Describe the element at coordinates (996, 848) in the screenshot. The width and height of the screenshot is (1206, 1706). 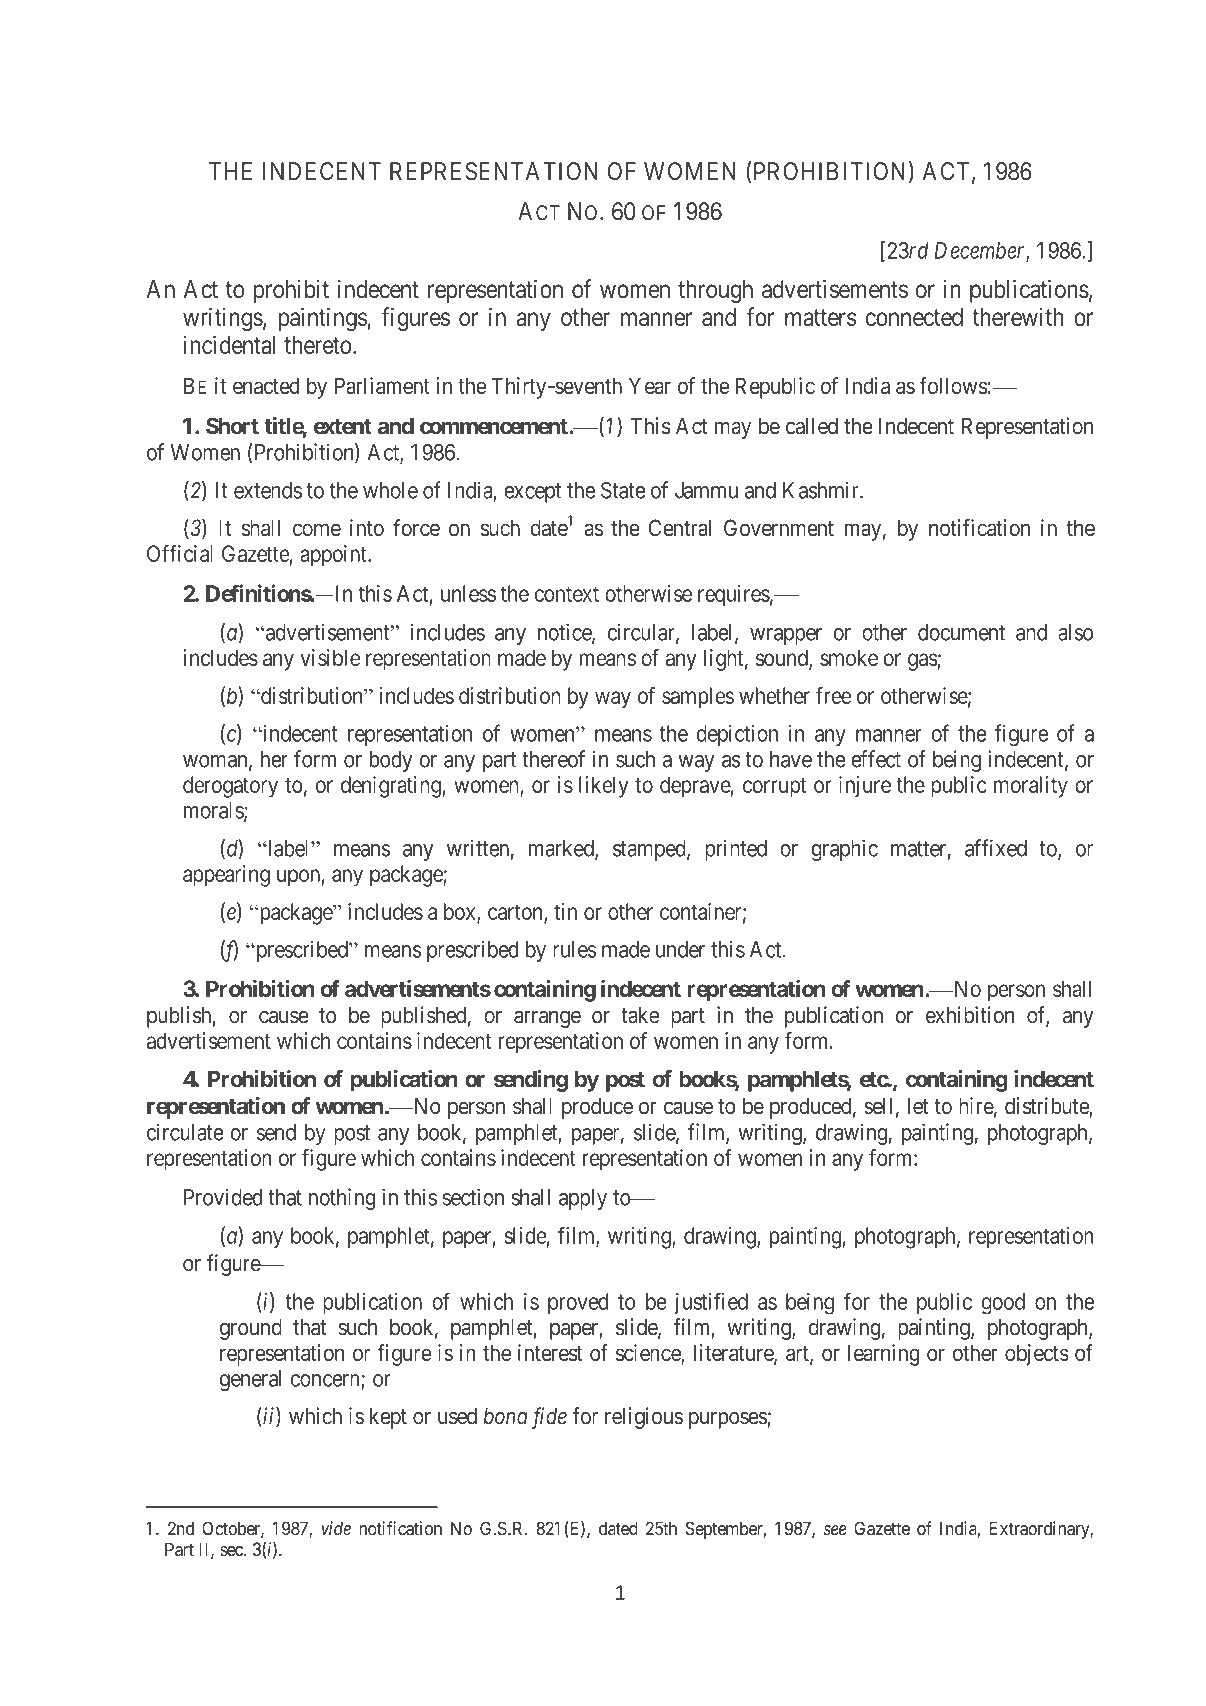
I see `affixed` at that location.
